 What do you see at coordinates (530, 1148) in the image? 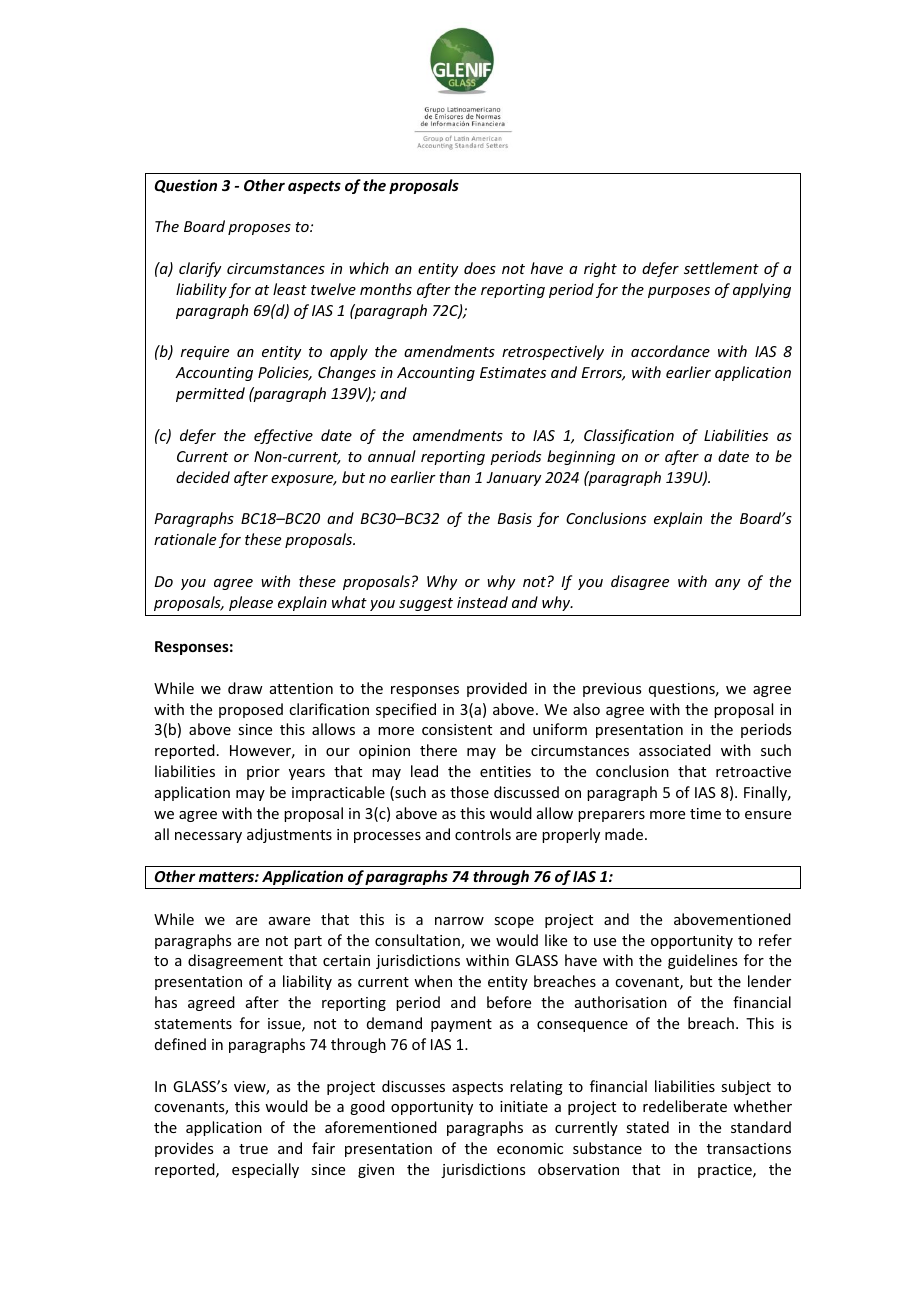
I see `economic` at bounding box center [530, 1148].
